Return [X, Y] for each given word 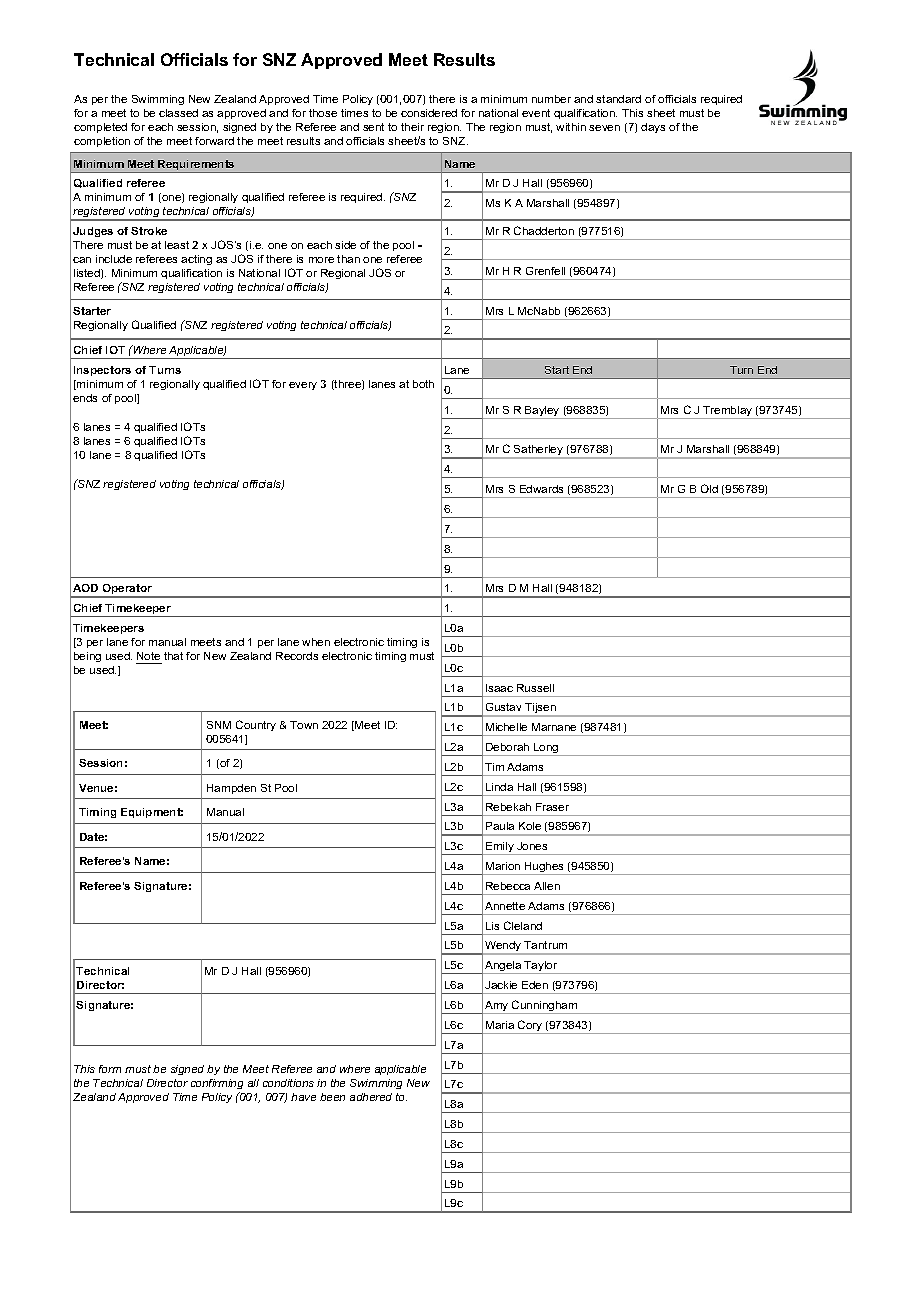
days [653, 128]
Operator [127, 591]
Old [709, 488]
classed [178, 113]
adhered [371, 1097]
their [412, 127]
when [316, 642]
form [110, 1069]
